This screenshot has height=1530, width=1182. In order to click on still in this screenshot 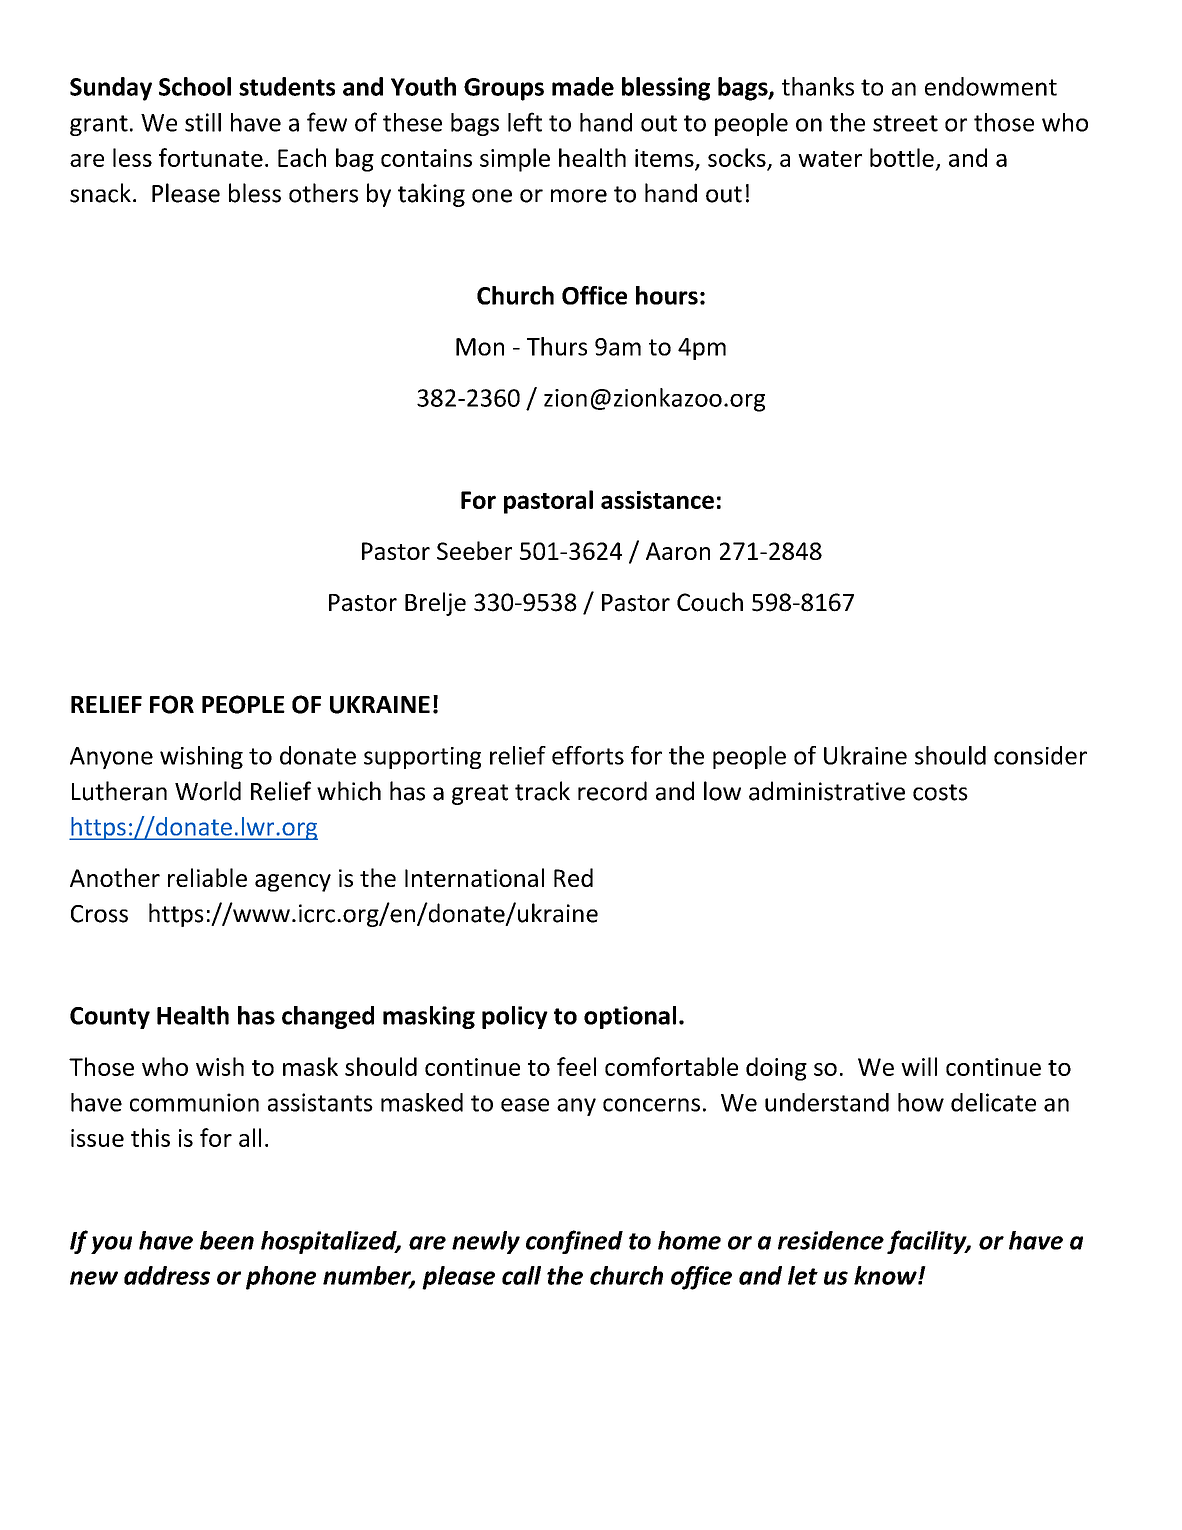, I will do `click(203, 122)`.
